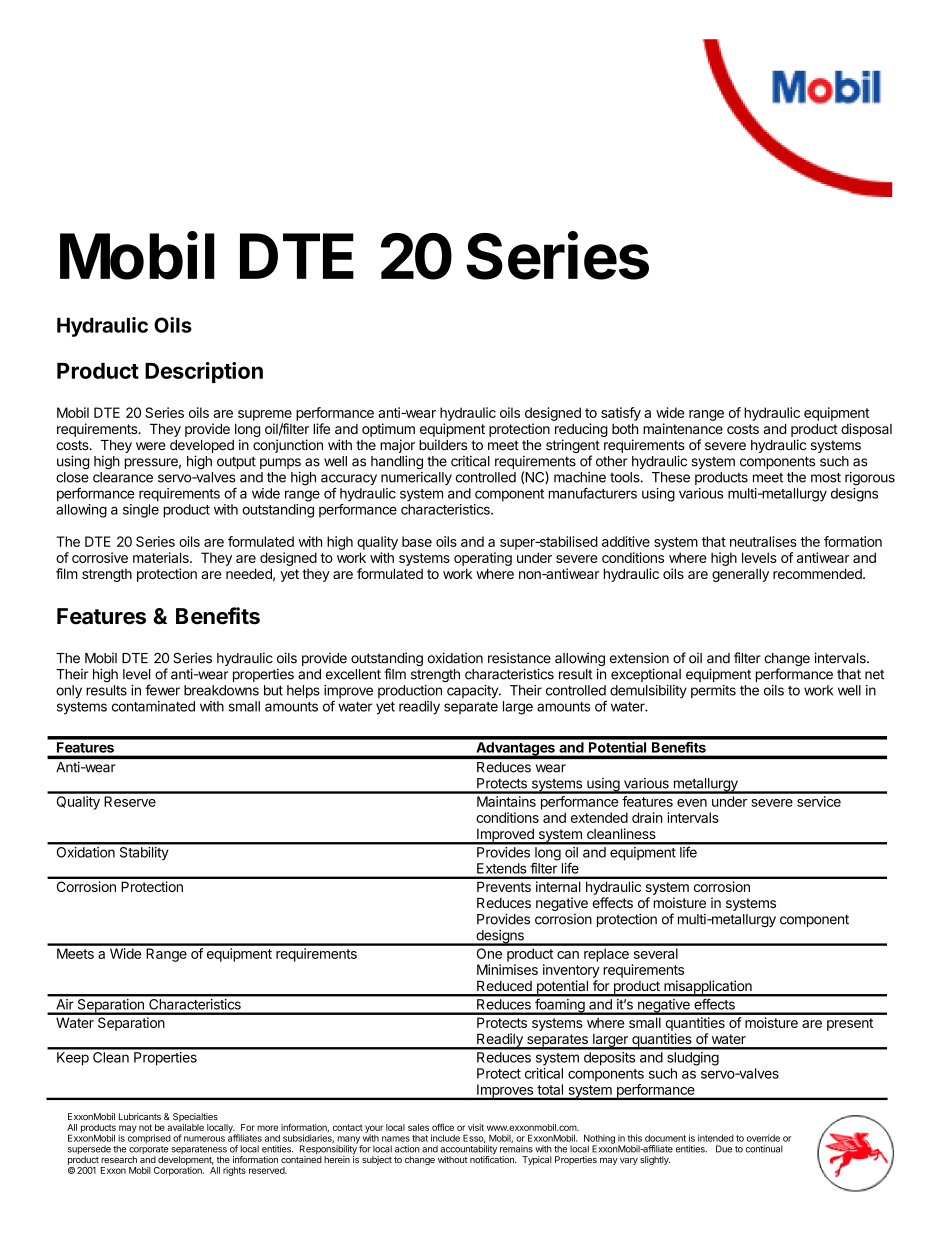 This document has height=1233, width=952. I want to click on fewer, so click(162, 690).
